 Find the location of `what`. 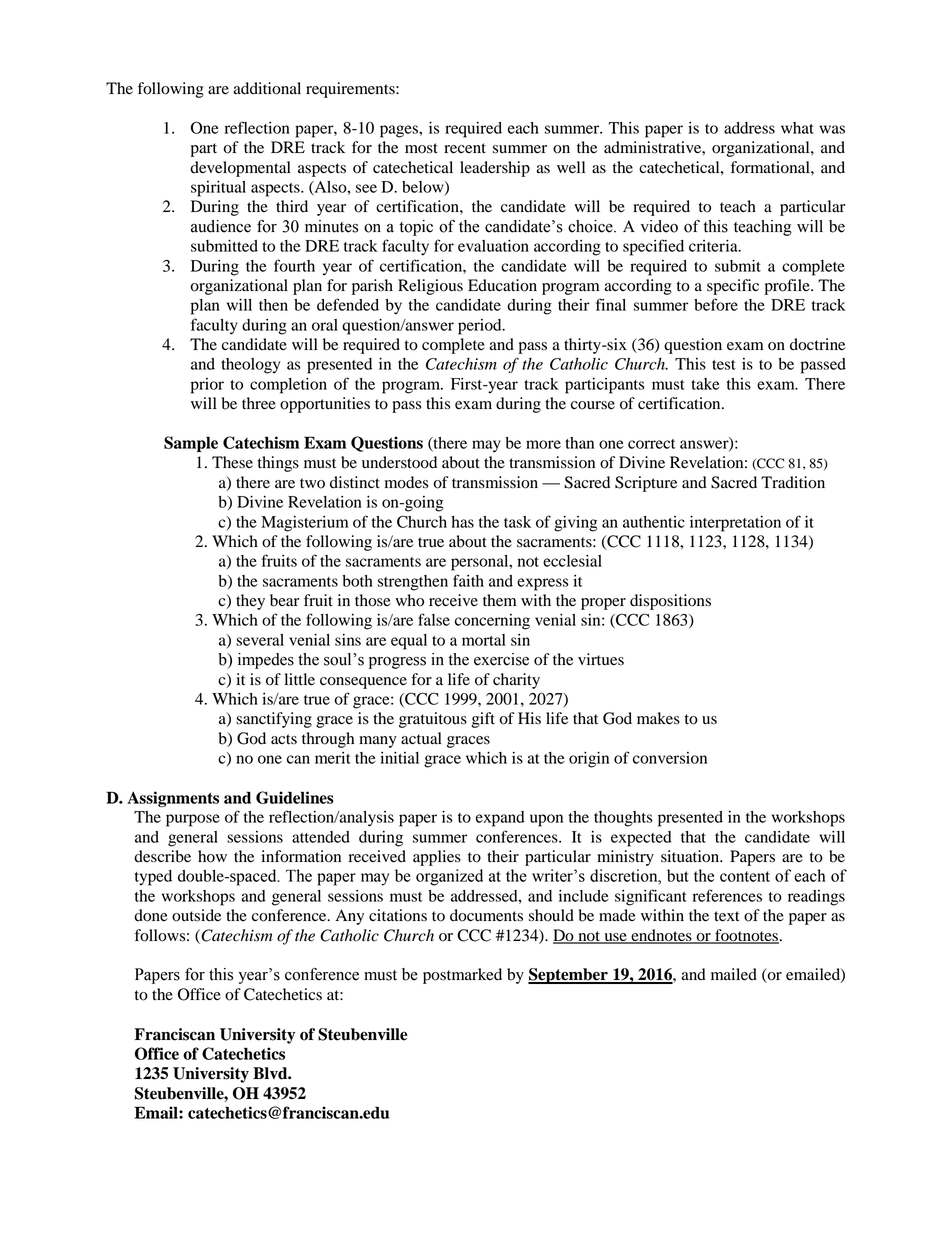

what is located at coordinates (797, 128).
